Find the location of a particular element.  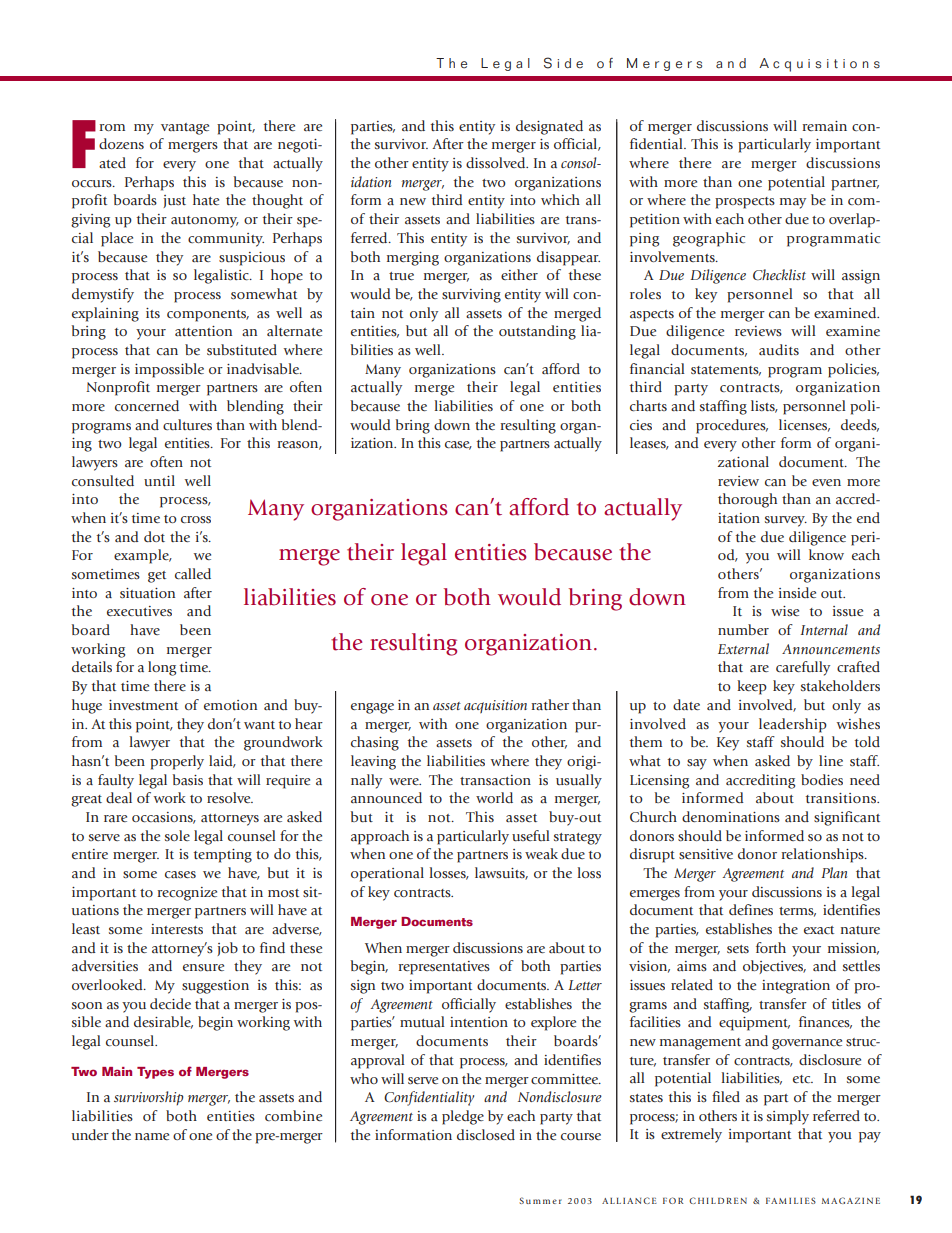

disclosed is located at coordinates (486, 1134).
